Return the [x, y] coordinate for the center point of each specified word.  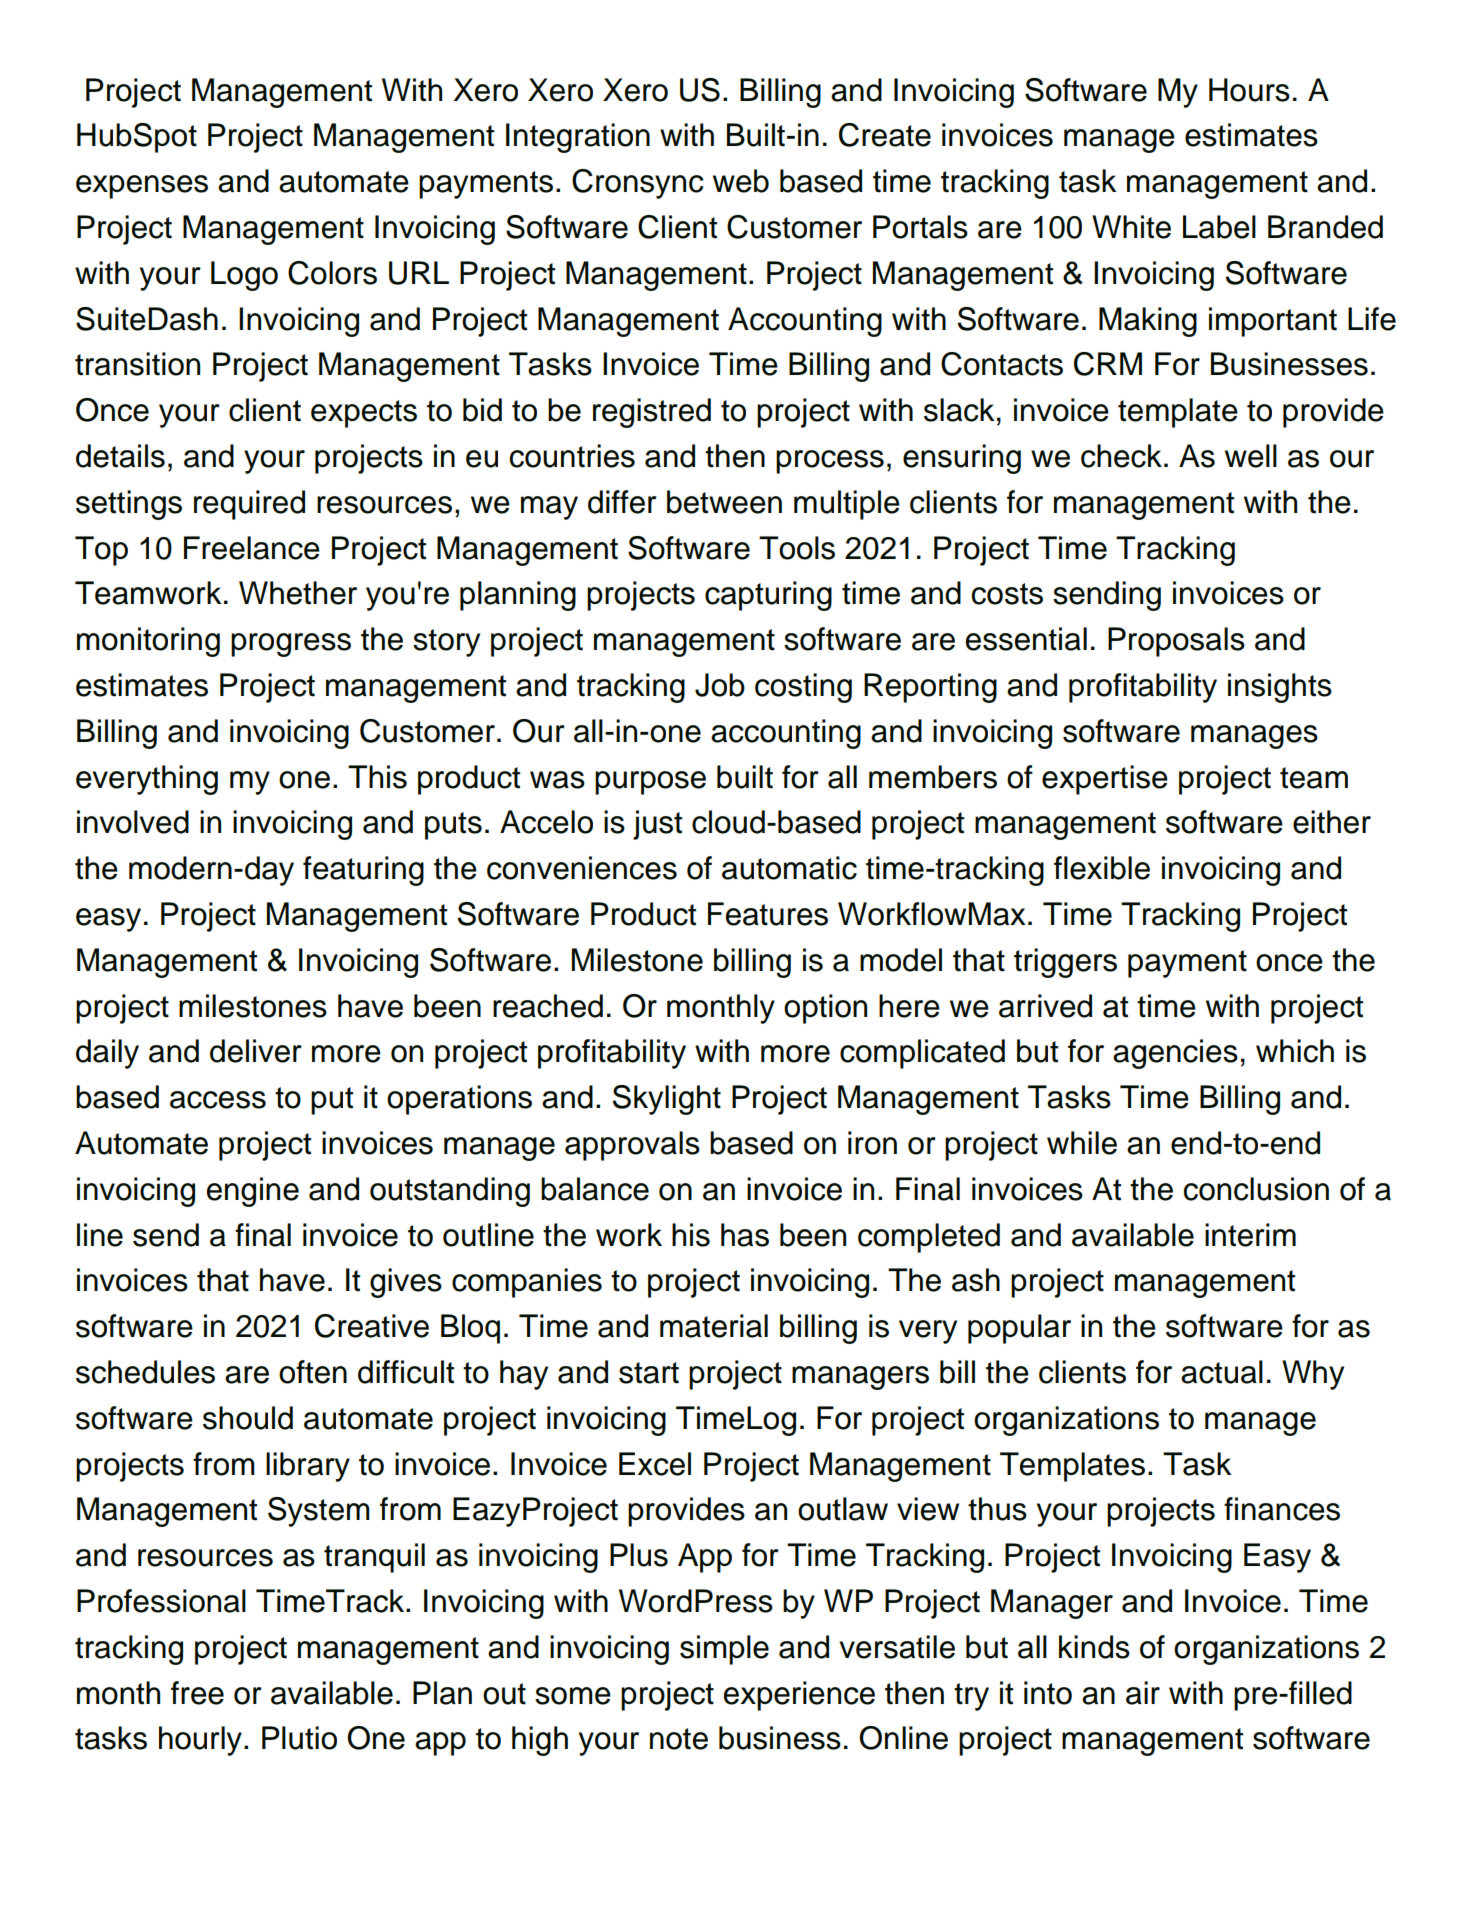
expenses [142, 187]
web [741, 181]
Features [768, 914]
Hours [1249, 90]
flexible [1102, 868]
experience [799, 1696]
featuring [363, 871]
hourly [200, 1741]
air [1143, 1693]
